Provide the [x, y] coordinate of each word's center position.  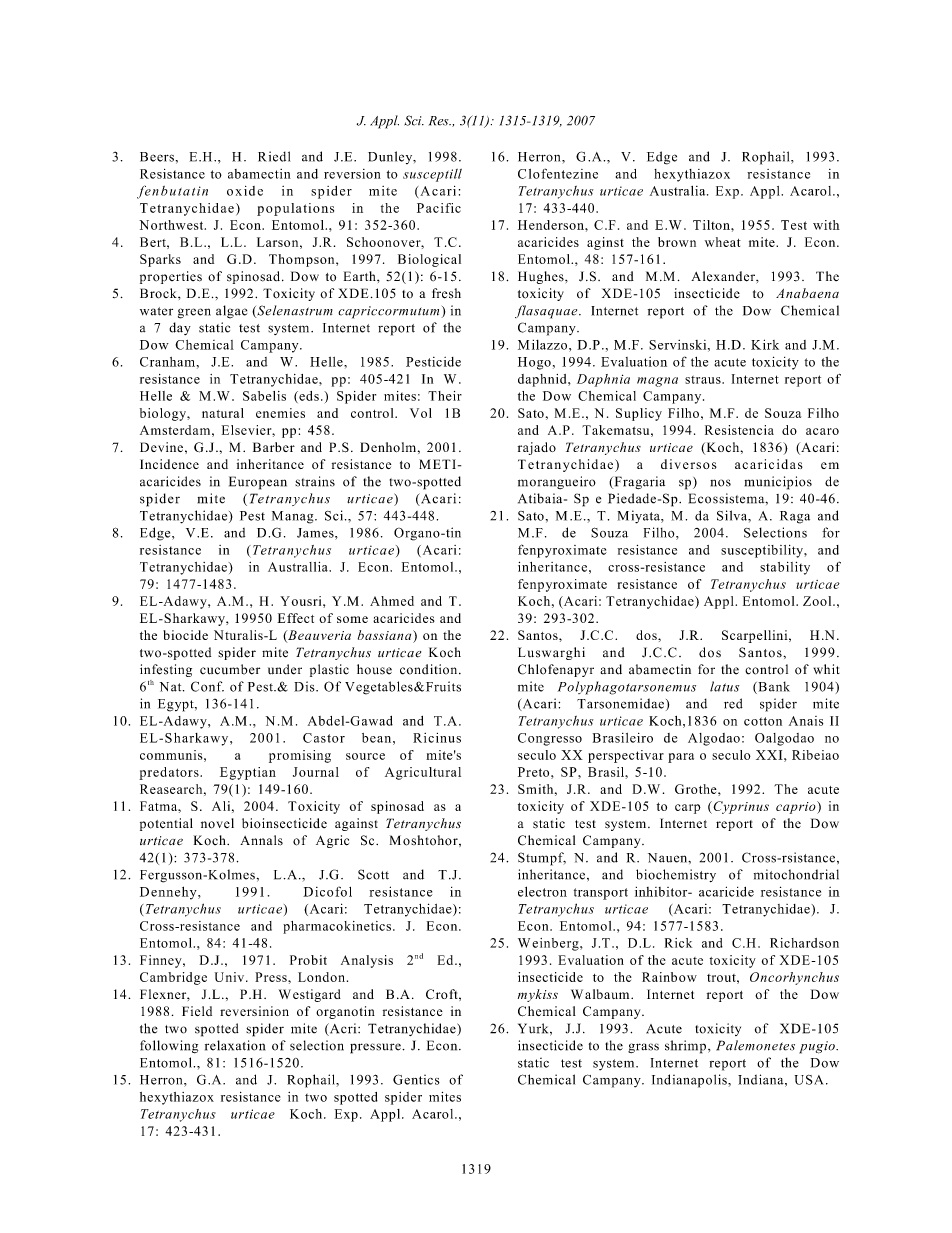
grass [643, 1048]
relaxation [235, 1045]
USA [809, 1080]
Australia [679, 191]
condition [430, 669]
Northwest [172, 225]
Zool [818, 601]
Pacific [439, 208]
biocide [185, 635]
